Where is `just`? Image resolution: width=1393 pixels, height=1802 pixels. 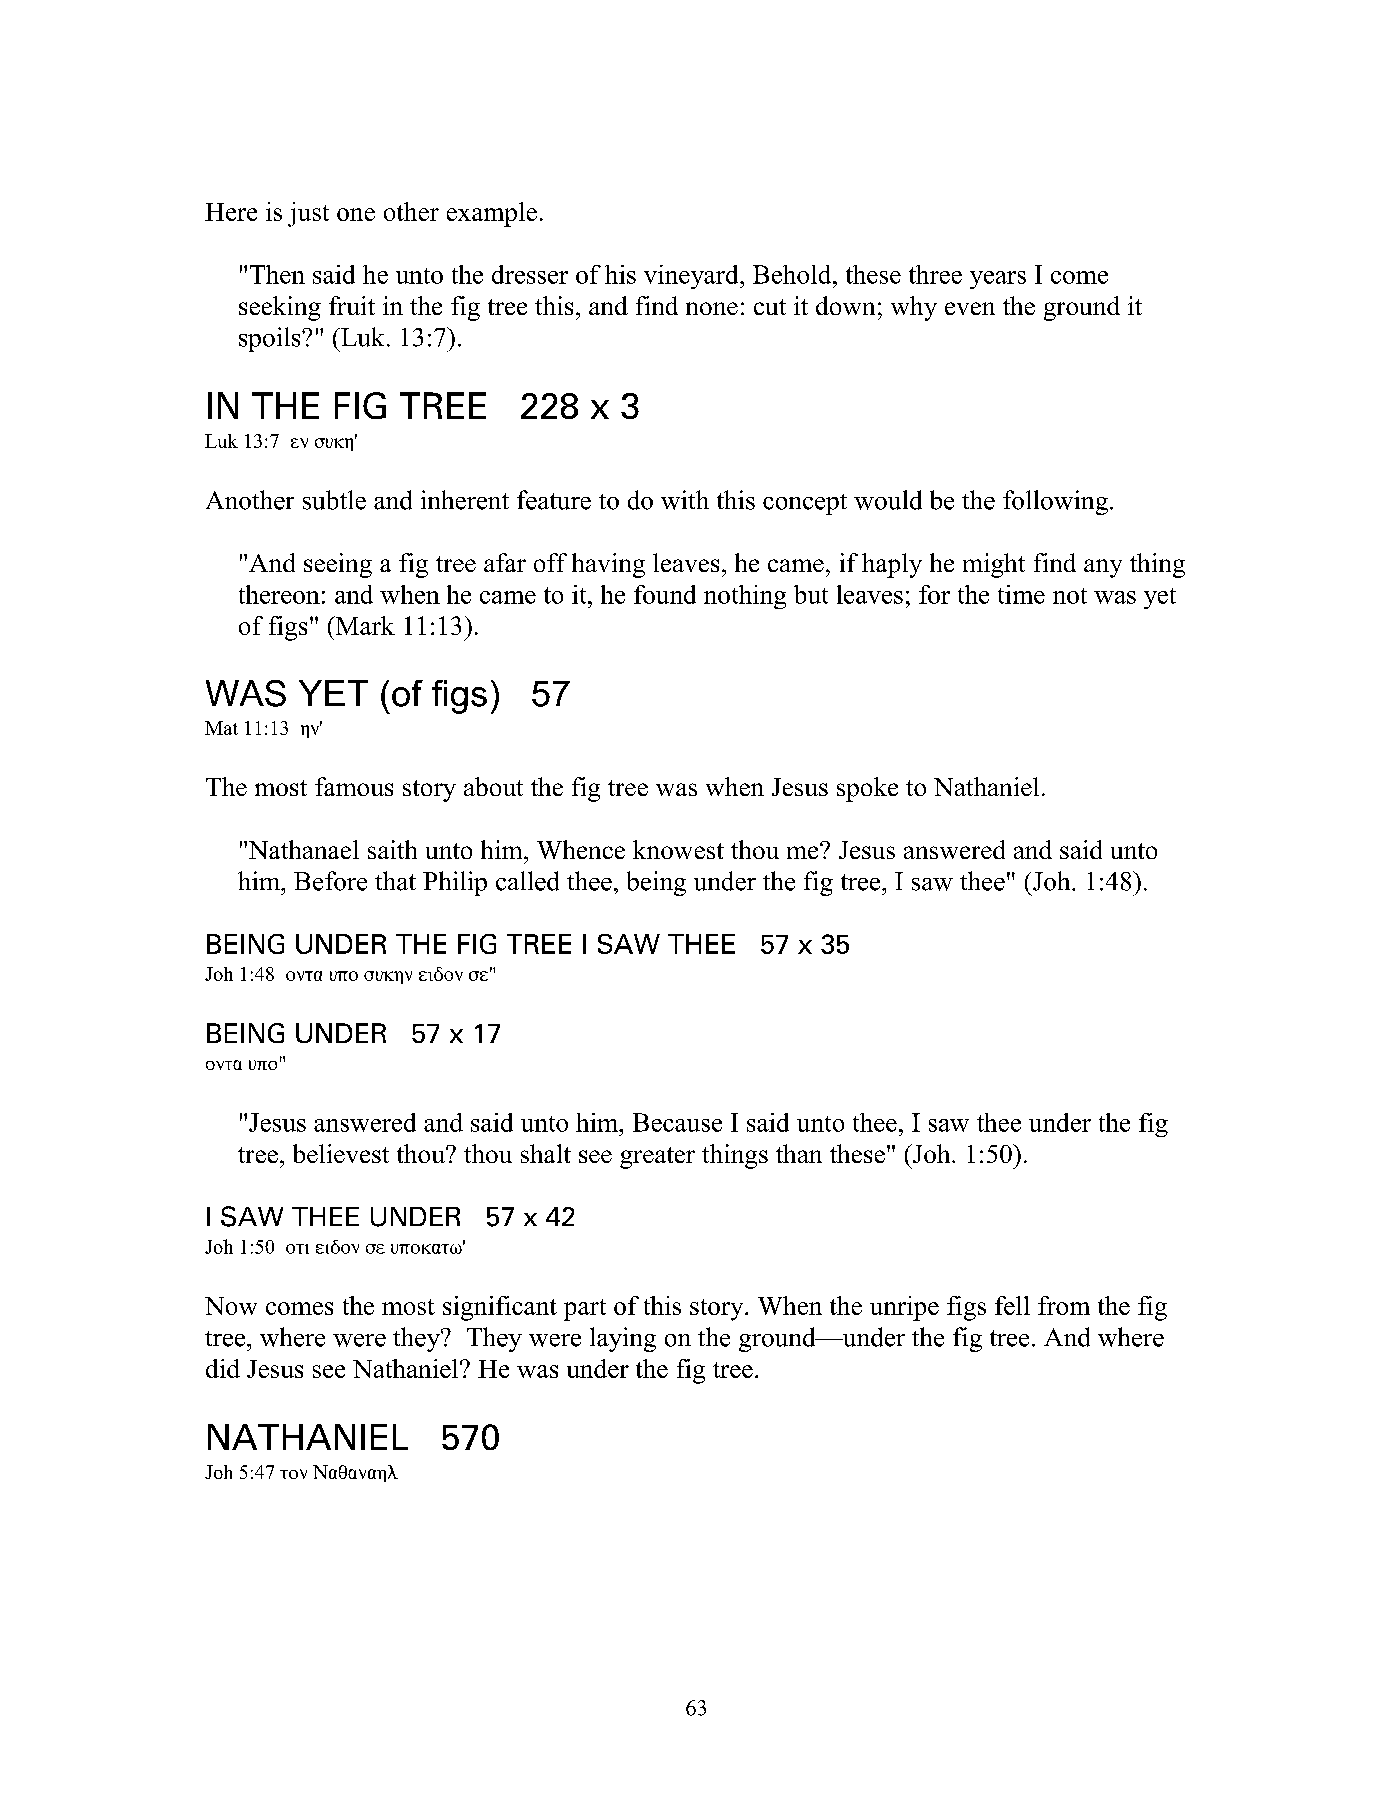
just is located at coordinates (308, 214).
